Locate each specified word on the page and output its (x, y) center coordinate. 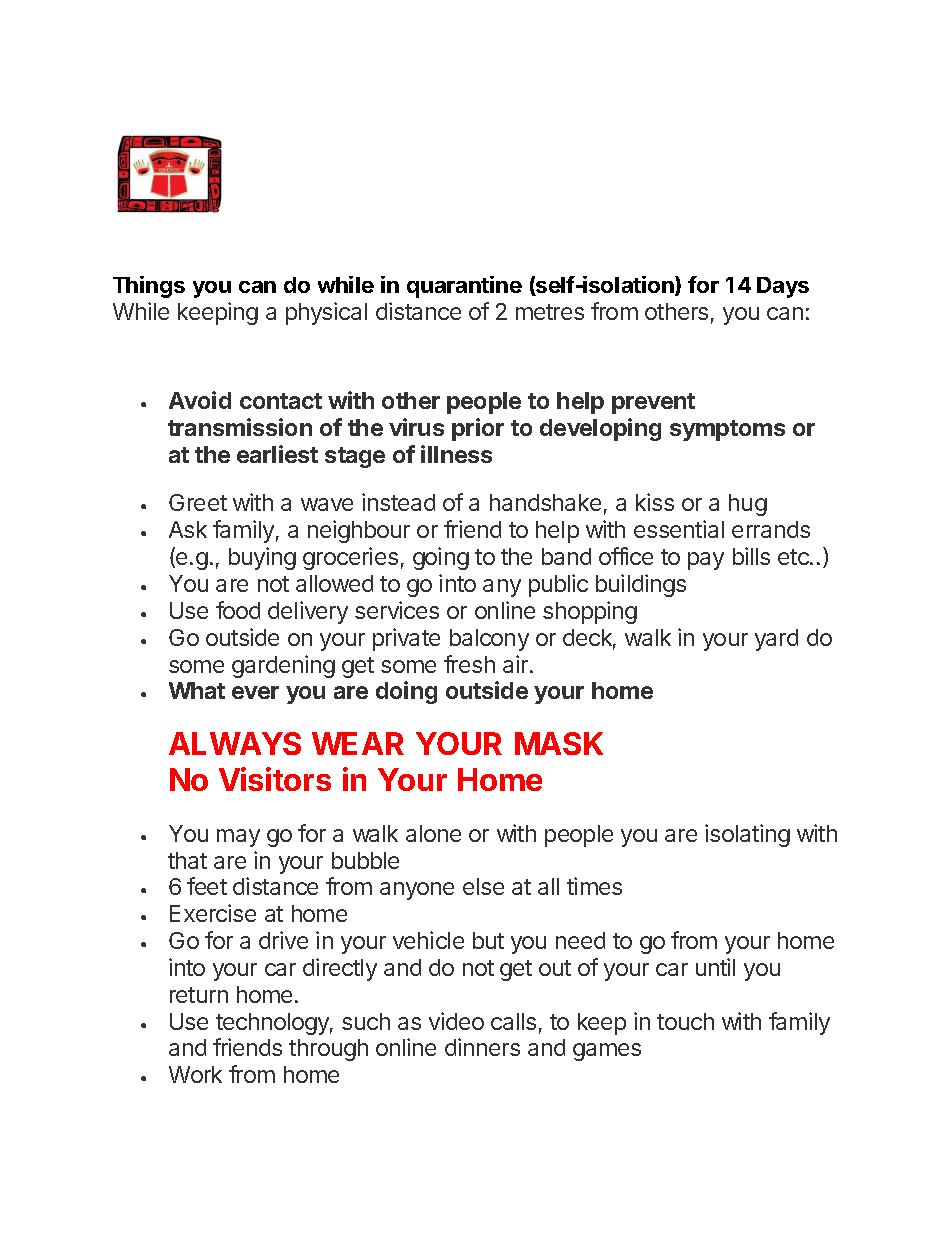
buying (262, 558)
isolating (747, 835)
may (238, 838)
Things (149, 287)
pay (706, 561)
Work (195, 1074)
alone (433, 833)
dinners (482, 1047)
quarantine (464, 287)
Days (783, 287)
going (441, 558)
